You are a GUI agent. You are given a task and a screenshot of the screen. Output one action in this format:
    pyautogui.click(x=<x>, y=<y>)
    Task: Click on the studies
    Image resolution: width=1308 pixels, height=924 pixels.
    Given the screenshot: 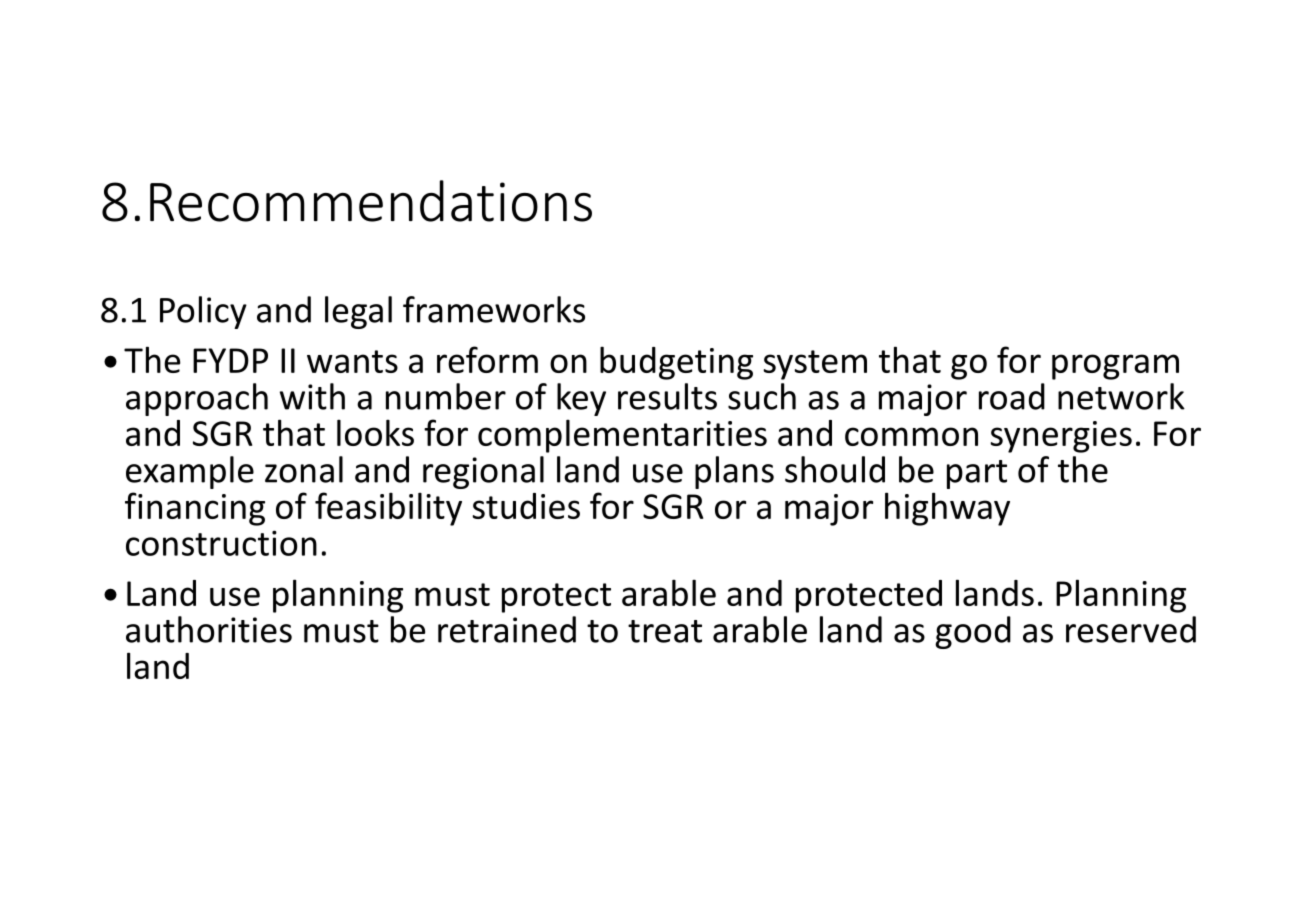 What is the action you would take?
    pyautogui.click(x=526, y=506)
